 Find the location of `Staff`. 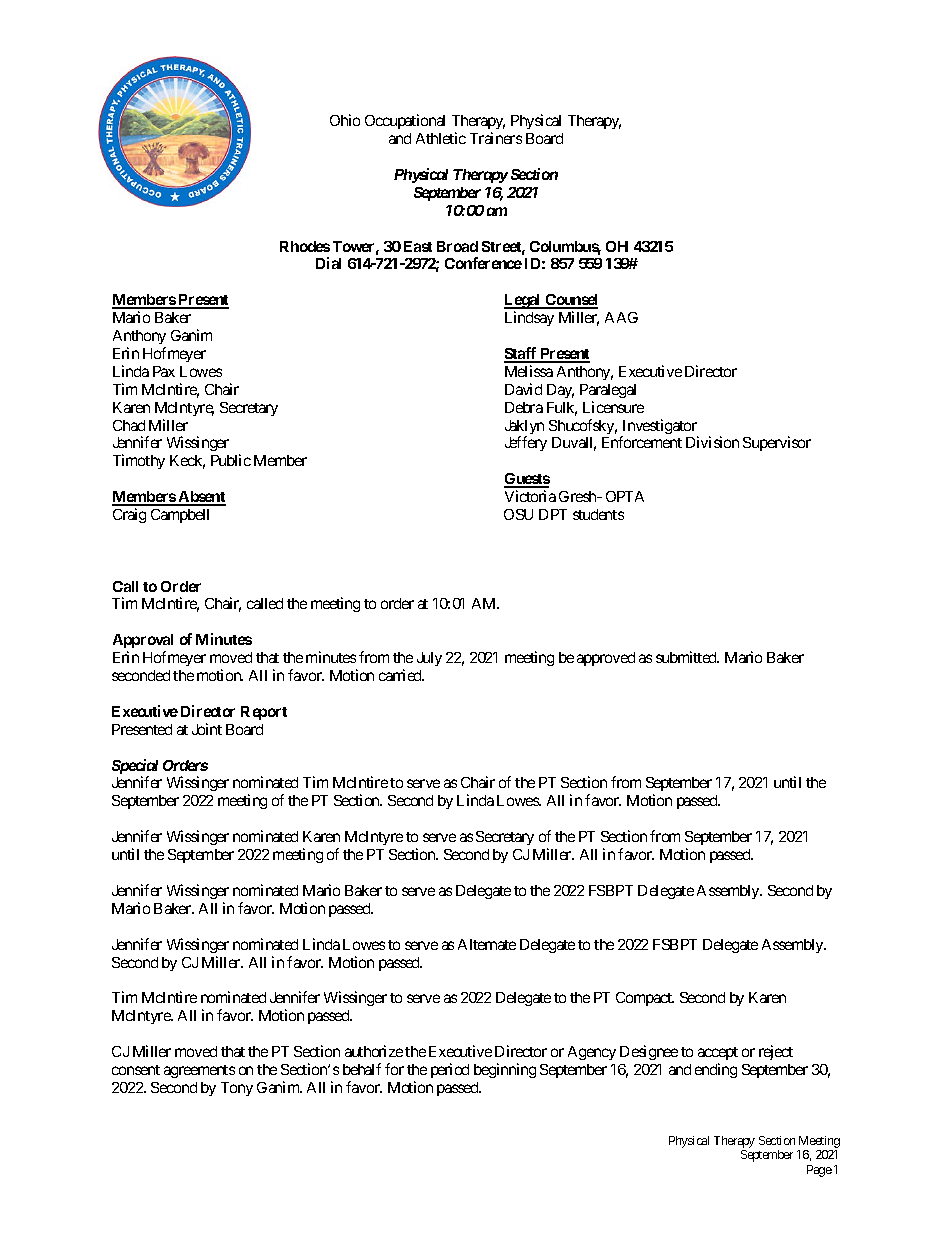

Staff is located at coordinates (521, 354).
